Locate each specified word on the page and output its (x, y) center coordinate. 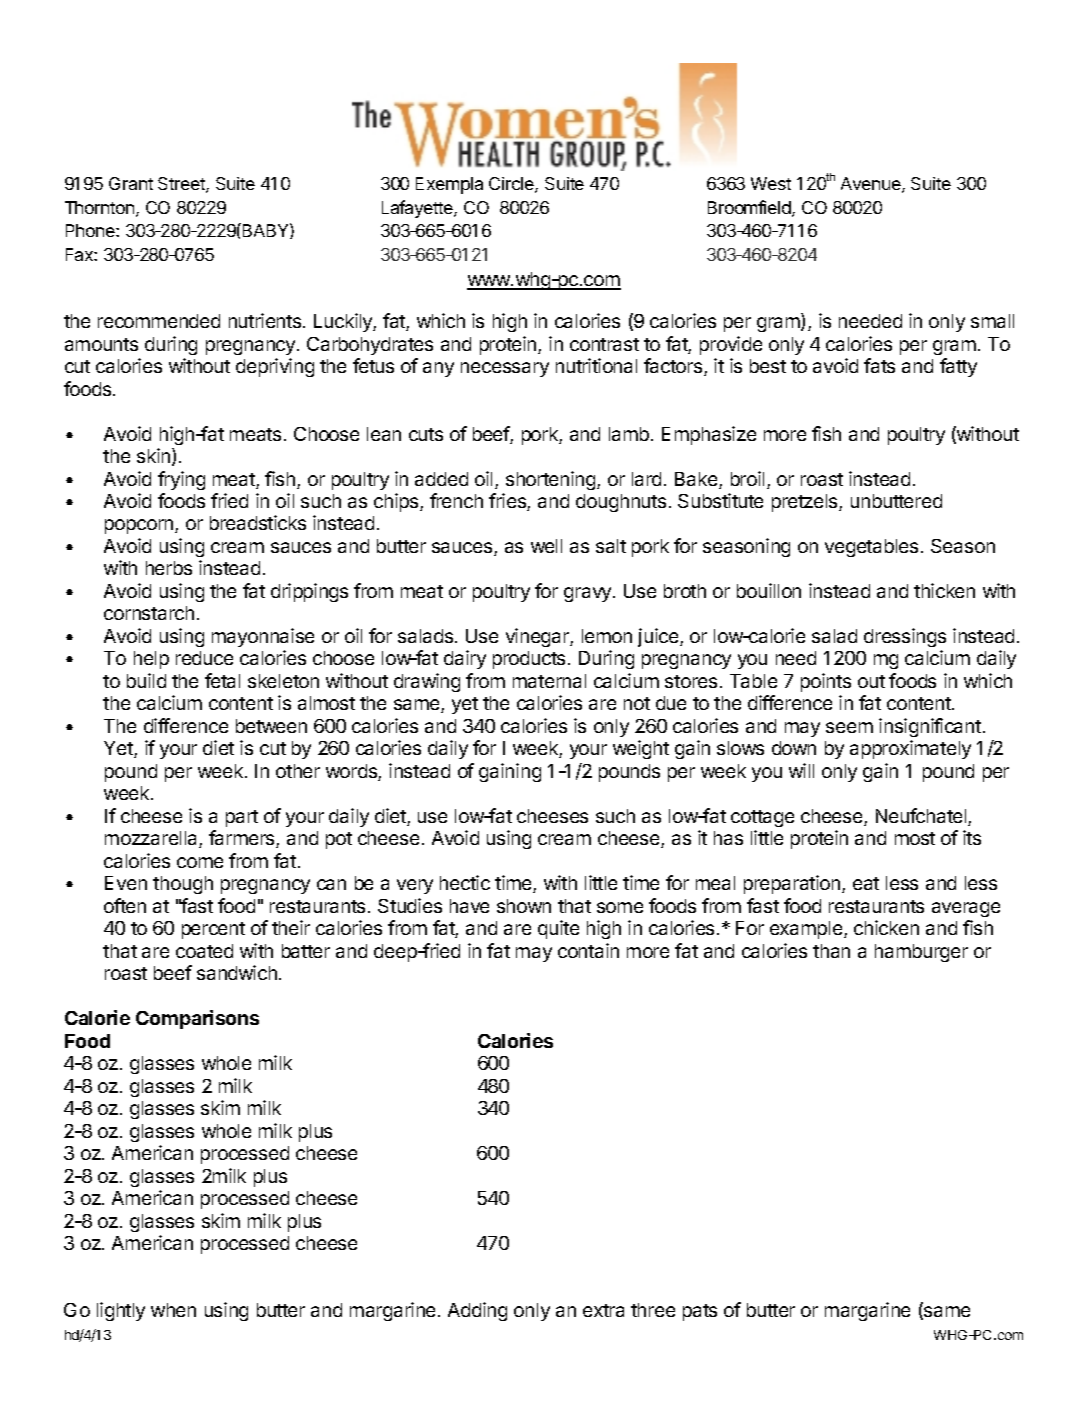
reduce (204, 658)
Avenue (872, 185)
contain (588, 950)
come (200, 862)
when (173, 1310)
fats (879, 365)
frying (181, 480)
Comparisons (197, 1019)
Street (182, 185)
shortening (552, 480)
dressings (905, 637)
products (529, 660)
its (972, 837)
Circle (512, 185)
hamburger (921, 953)
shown (524, 906)
